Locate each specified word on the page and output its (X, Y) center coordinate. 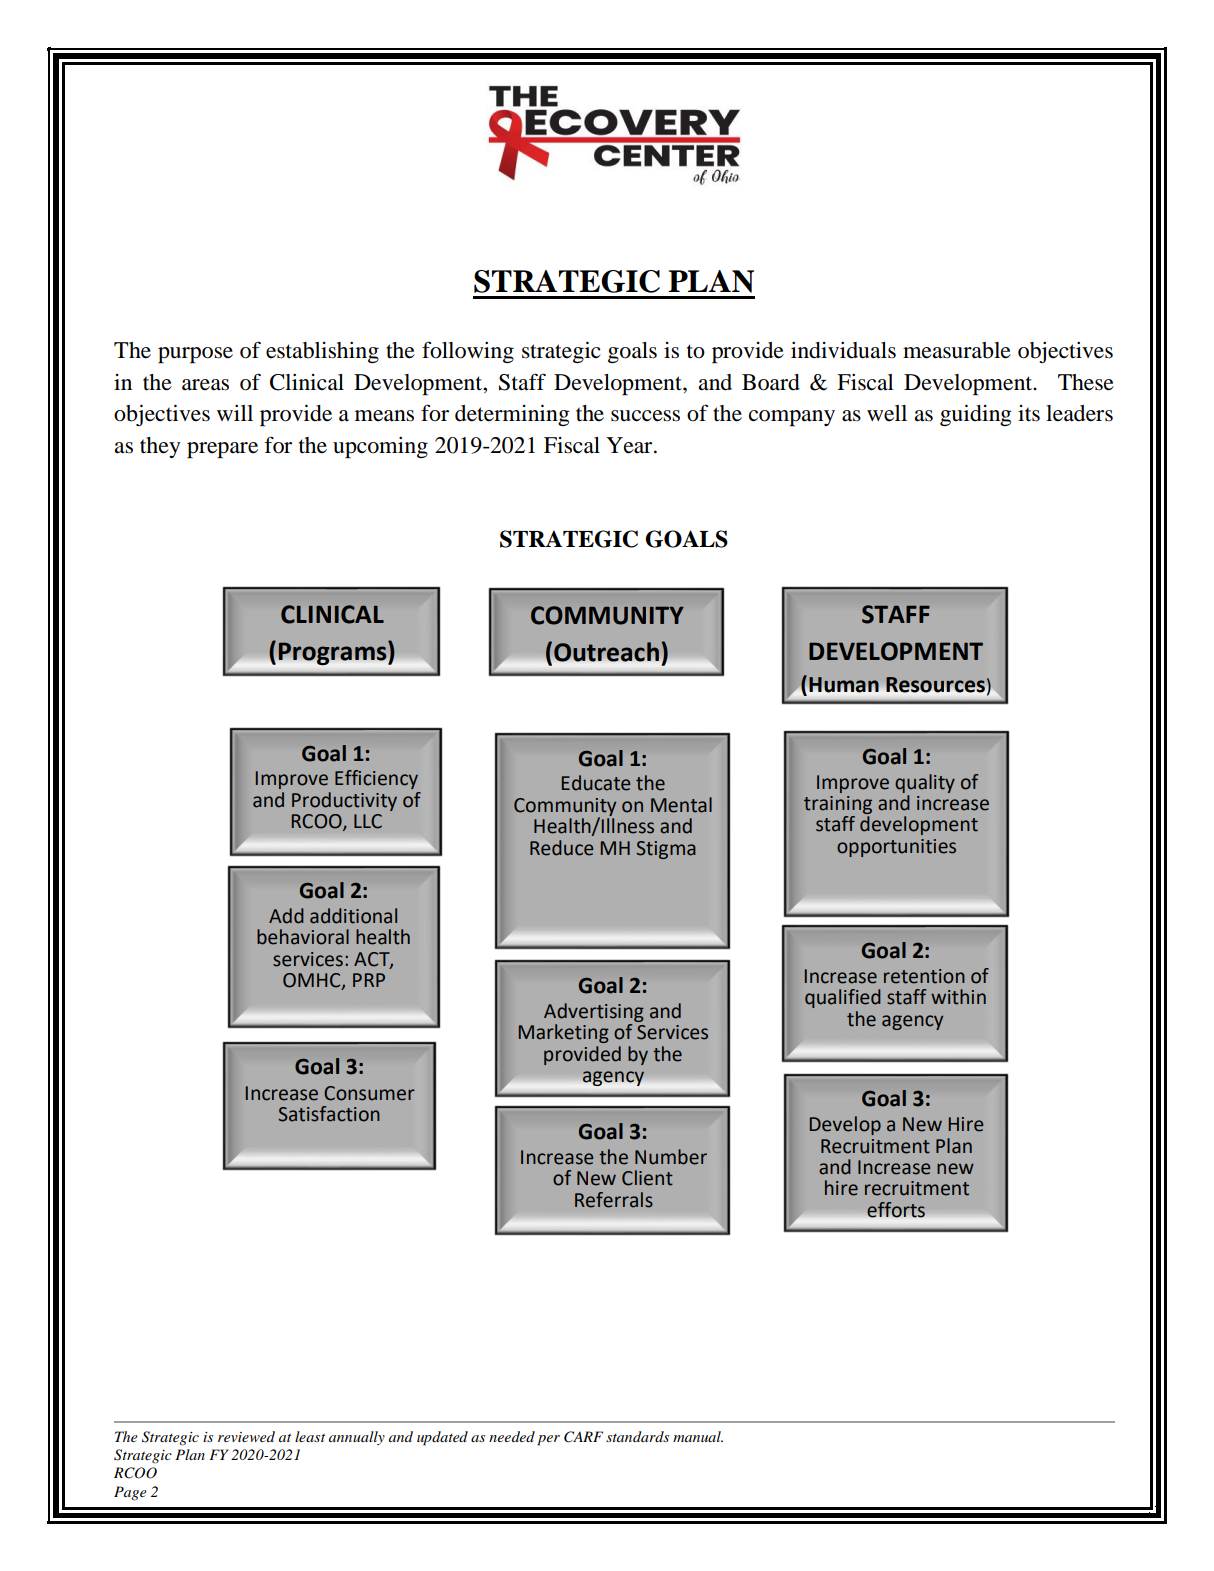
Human (844, 685)
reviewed (246, 1436)
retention (924, 976)
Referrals (614, 1200)
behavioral (303, 937)
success (645, 416)
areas (205, 385)
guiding (976, 415)
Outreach (606, 652)
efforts (896, 1210)
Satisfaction (329, 1114)
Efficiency (376, 779)
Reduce (561, 848)
